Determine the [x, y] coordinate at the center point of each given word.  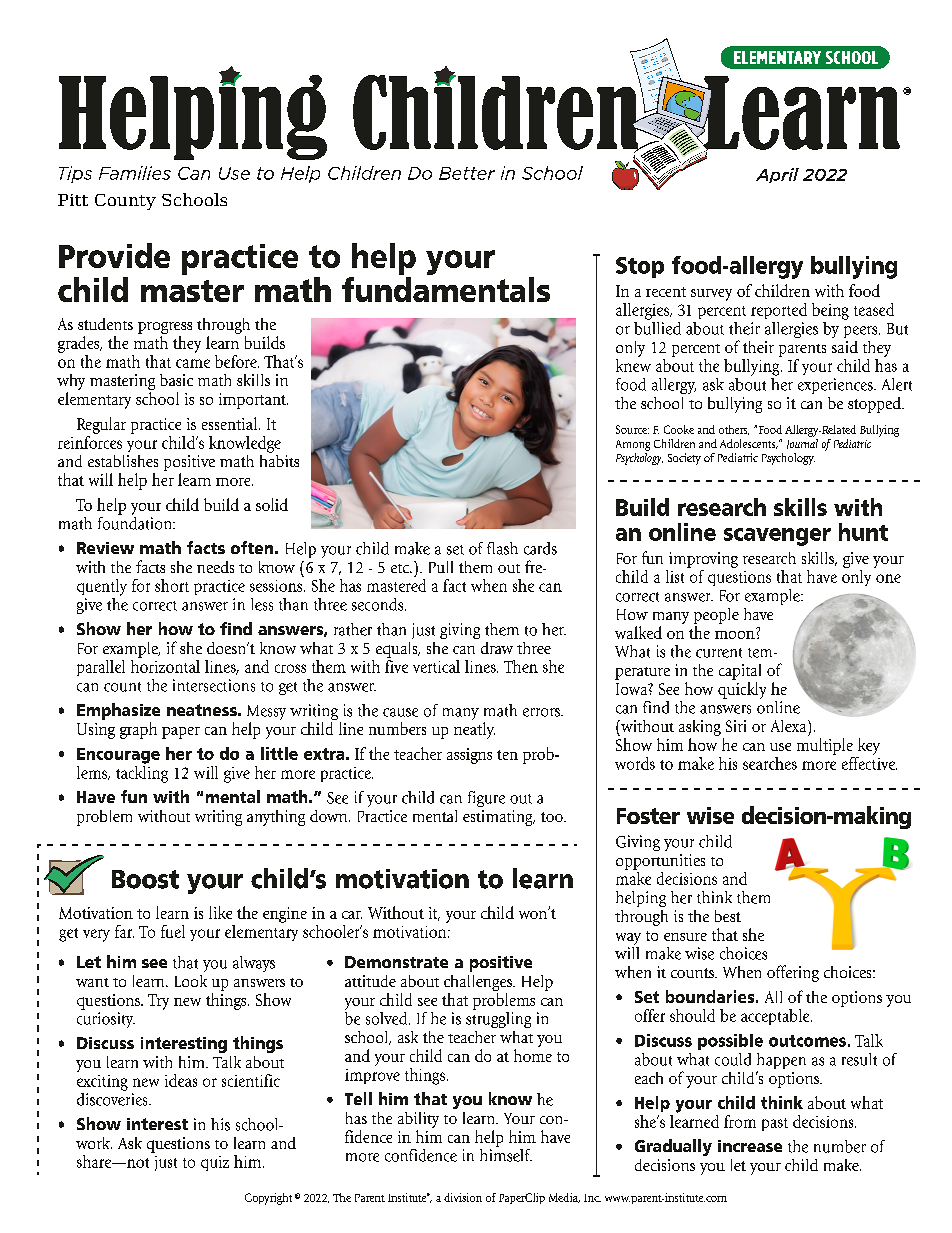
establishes [123, 461]
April [777, 175]
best [728, 916]
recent [666, 292]
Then [521, 666]
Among [633, 445]
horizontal [165, 666]
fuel [173, 931]
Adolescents [749, 444]
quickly [742, 690]
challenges [479, 983]
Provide [114, 255]
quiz [215, 1163]
